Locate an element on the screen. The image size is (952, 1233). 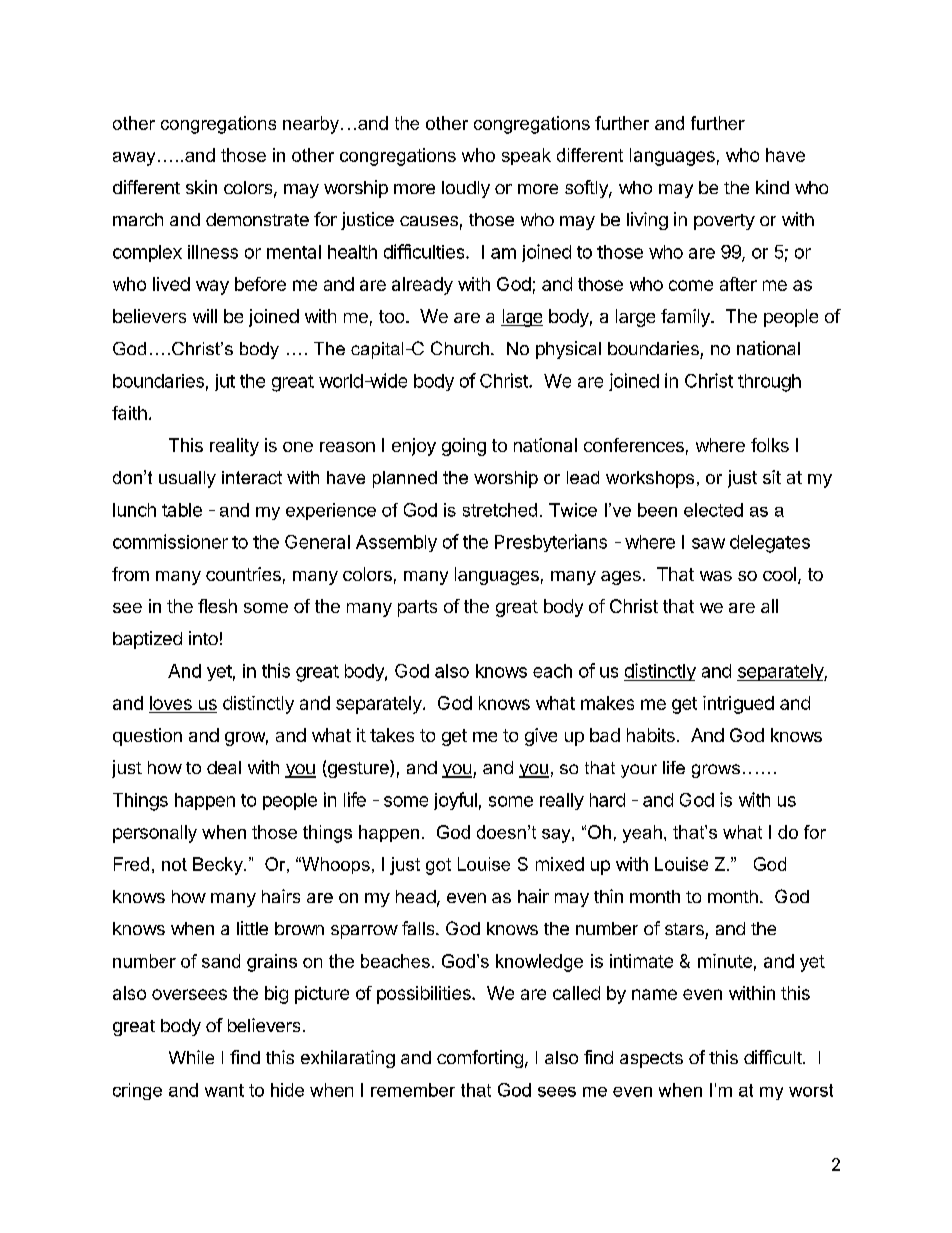
Church is located at coordinates (460, 348).
